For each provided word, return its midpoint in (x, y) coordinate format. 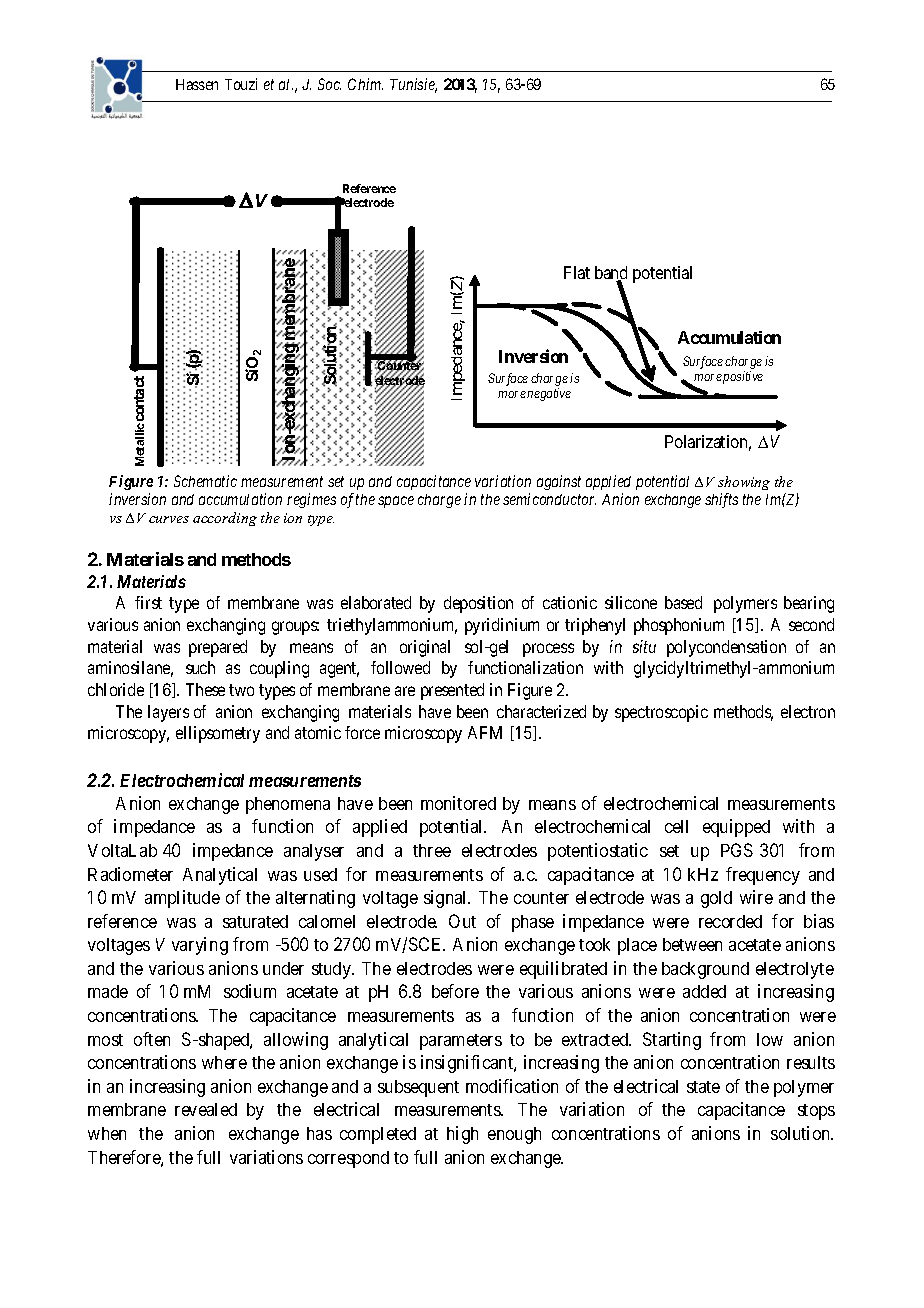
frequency (763, 876)
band (611, 274)
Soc (329, 84)
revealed (206, 1109)
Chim (365, 84)
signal (447, 899)
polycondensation (726, 648)
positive (743, 377)
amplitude (182, 899)
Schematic (205, 481)
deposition (478, 604)
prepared (218, 648)
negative (549, 394)
